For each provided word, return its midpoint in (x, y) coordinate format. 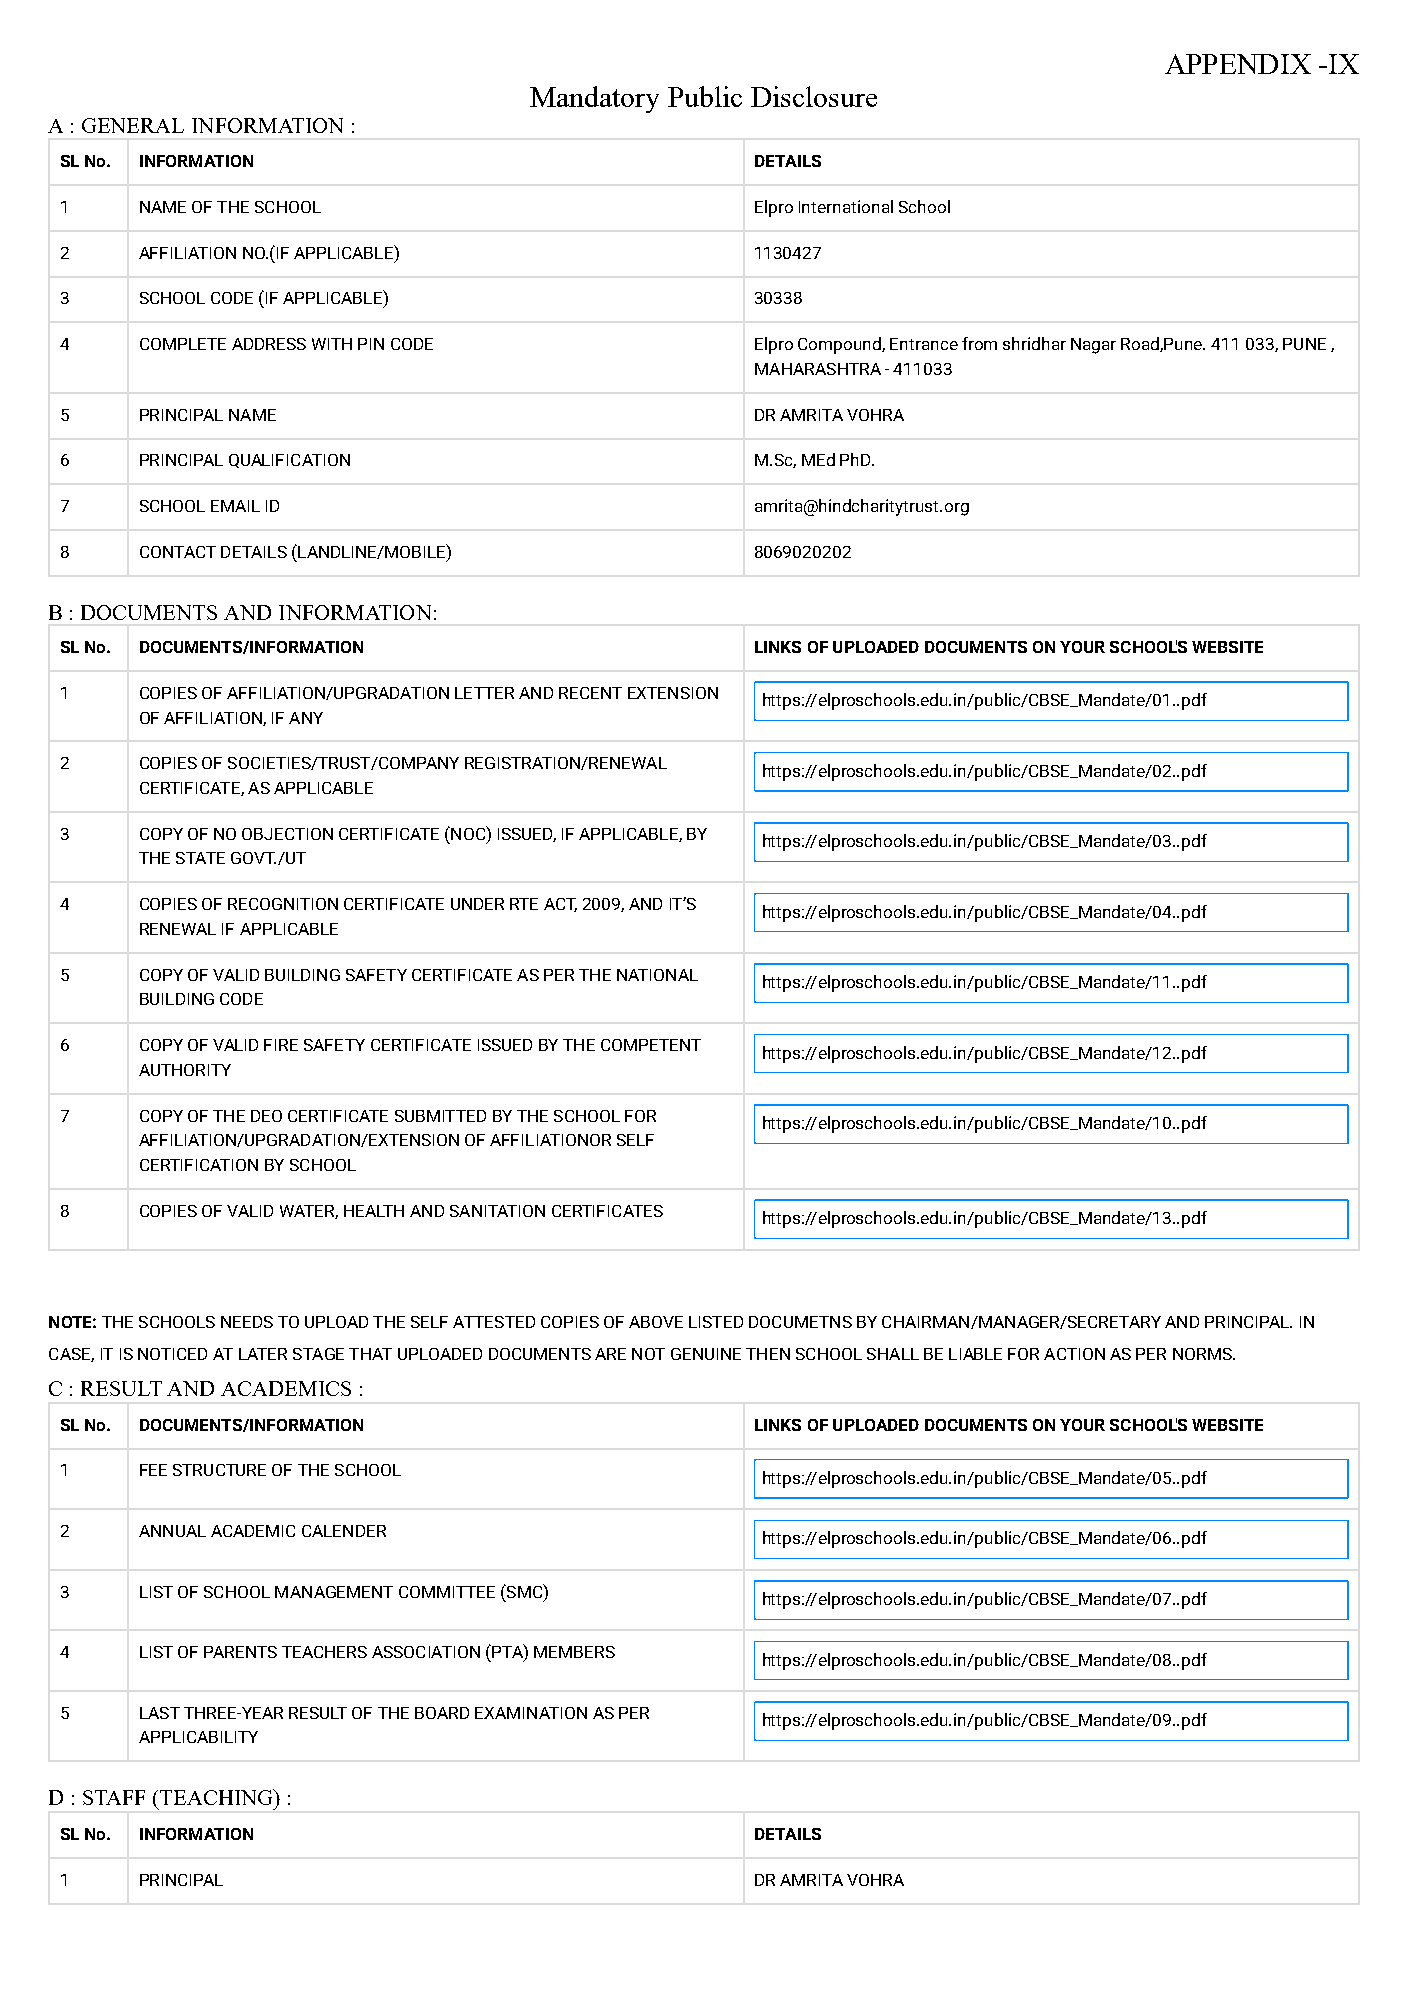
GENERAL (133, 125)
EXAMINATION (531, 1713)
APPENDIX (1238, 64)
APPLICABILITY (198, 1737)
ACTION (1074, 1354)
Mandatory (594, 99)
